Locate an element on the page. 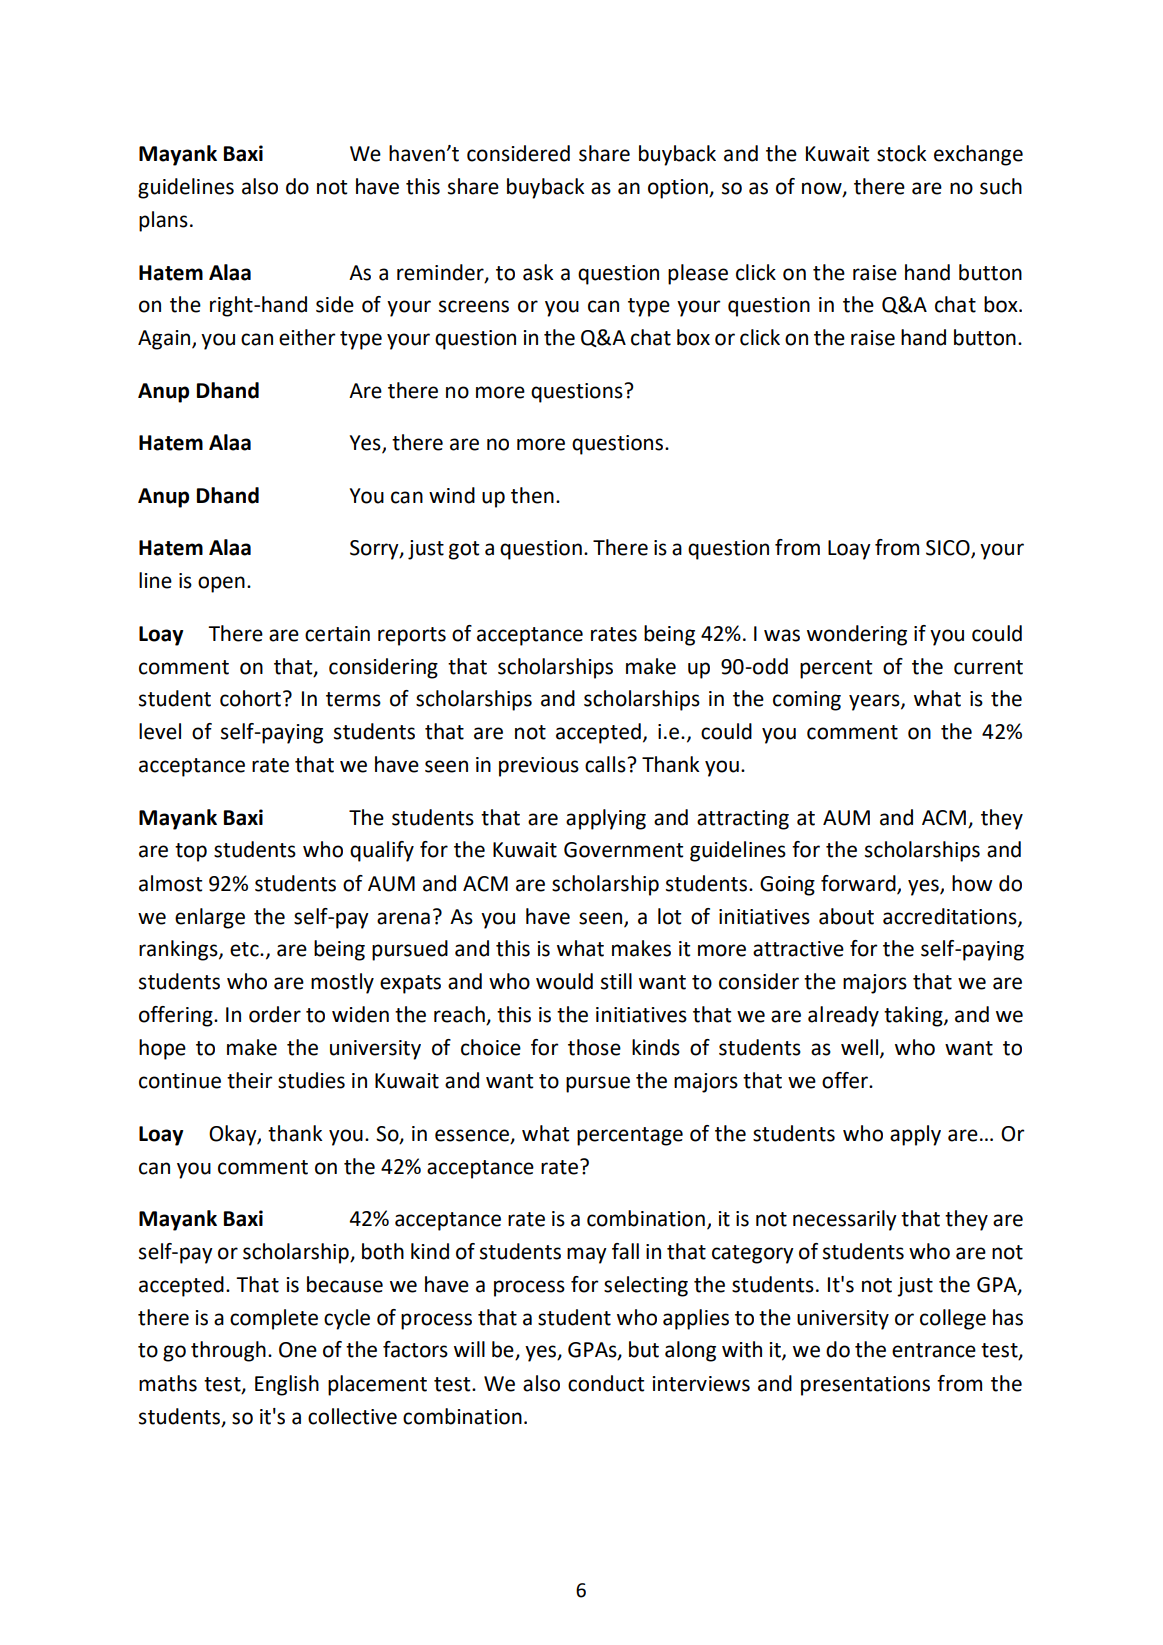  English is located at coordinates (287, 1385).
